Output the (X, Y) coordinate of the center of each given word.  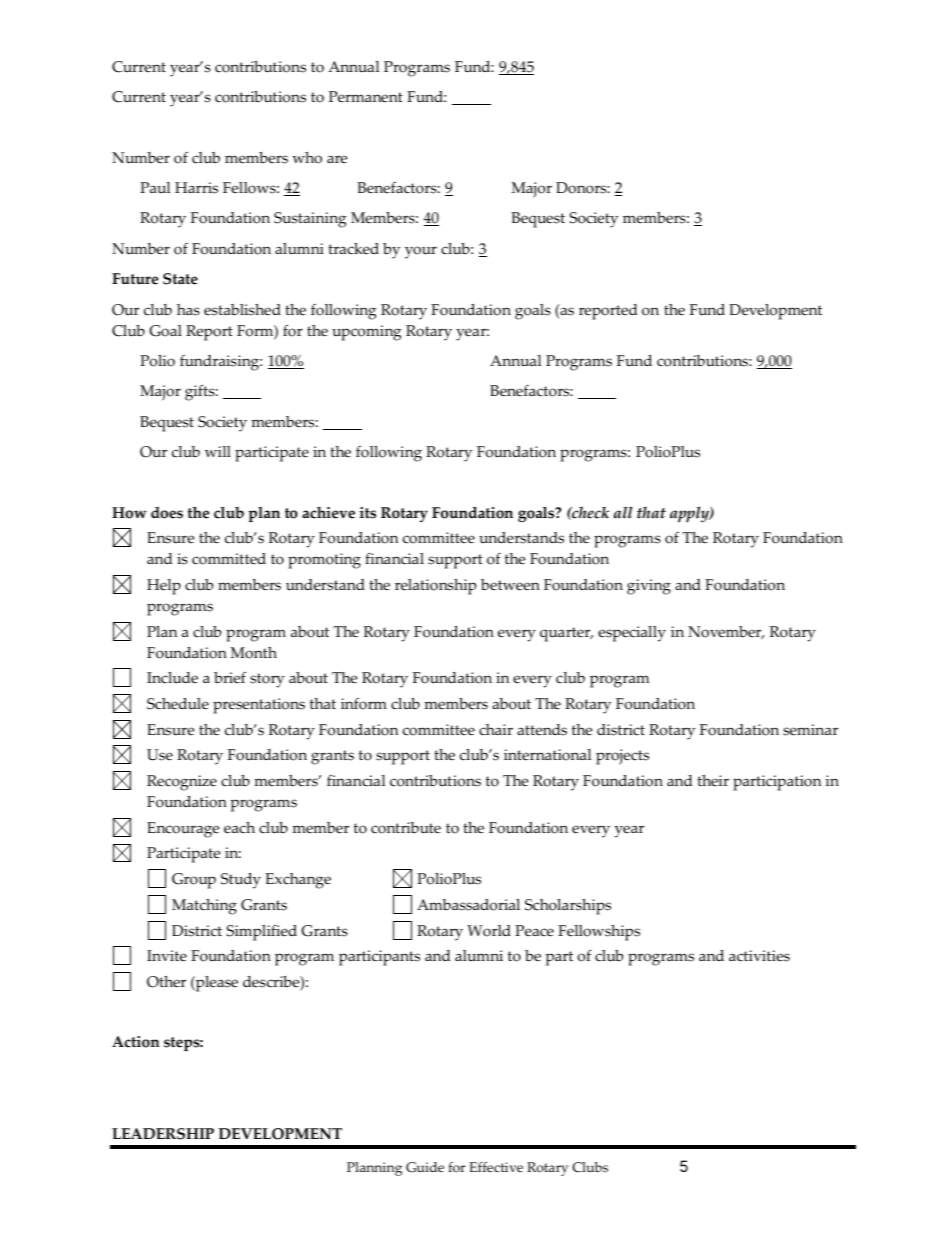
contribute (406, 828)
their (713, 781)
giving (649, 587)
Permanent (366, 97)
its (368, 513)
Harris (196, 188)
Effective (496, 1167)
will (218, 451)
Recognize (182, 783)
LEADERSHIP (163, 1134)
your (421, 252)
